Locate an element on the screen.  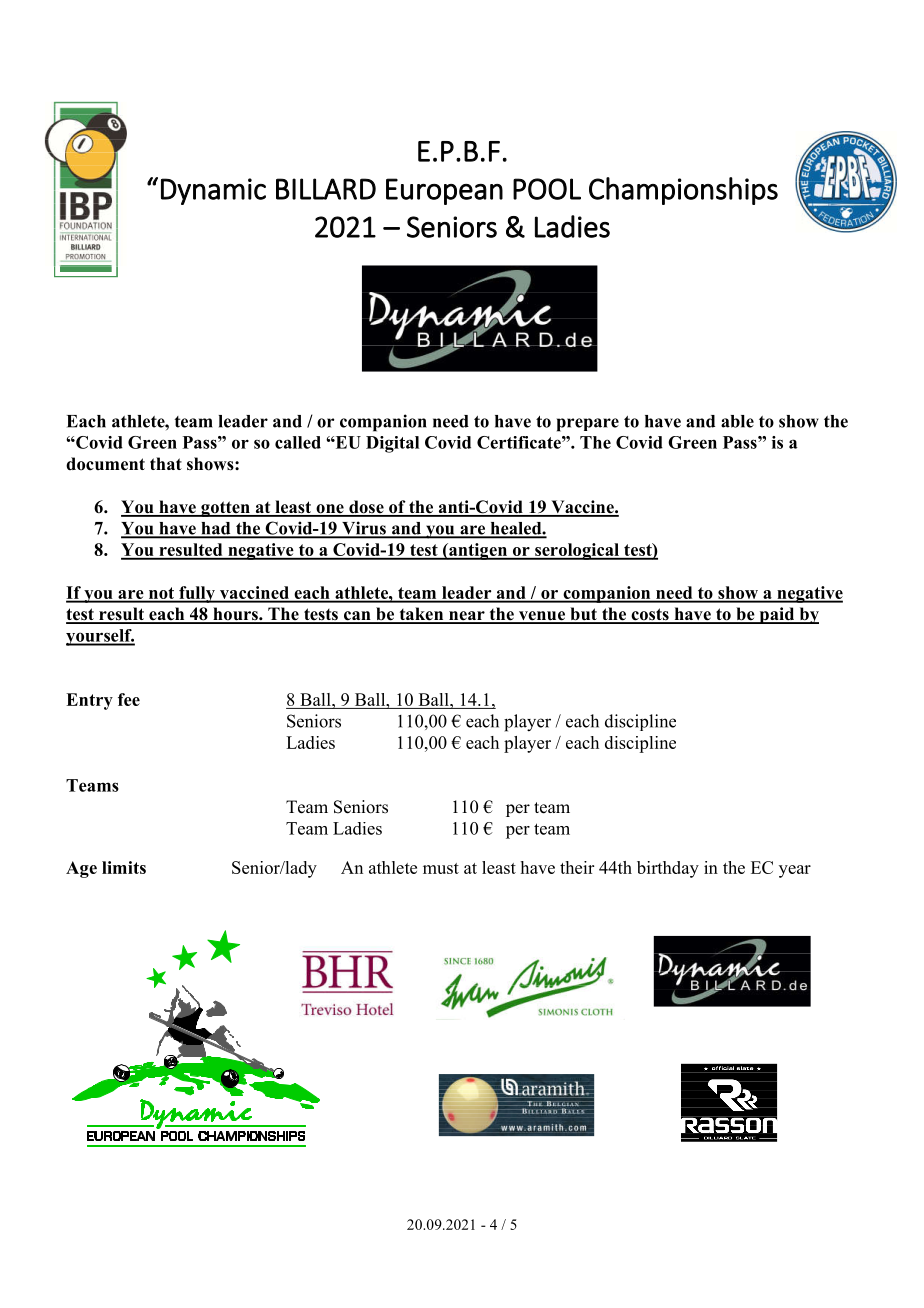
Virus is located at coordinates (364, 529).
